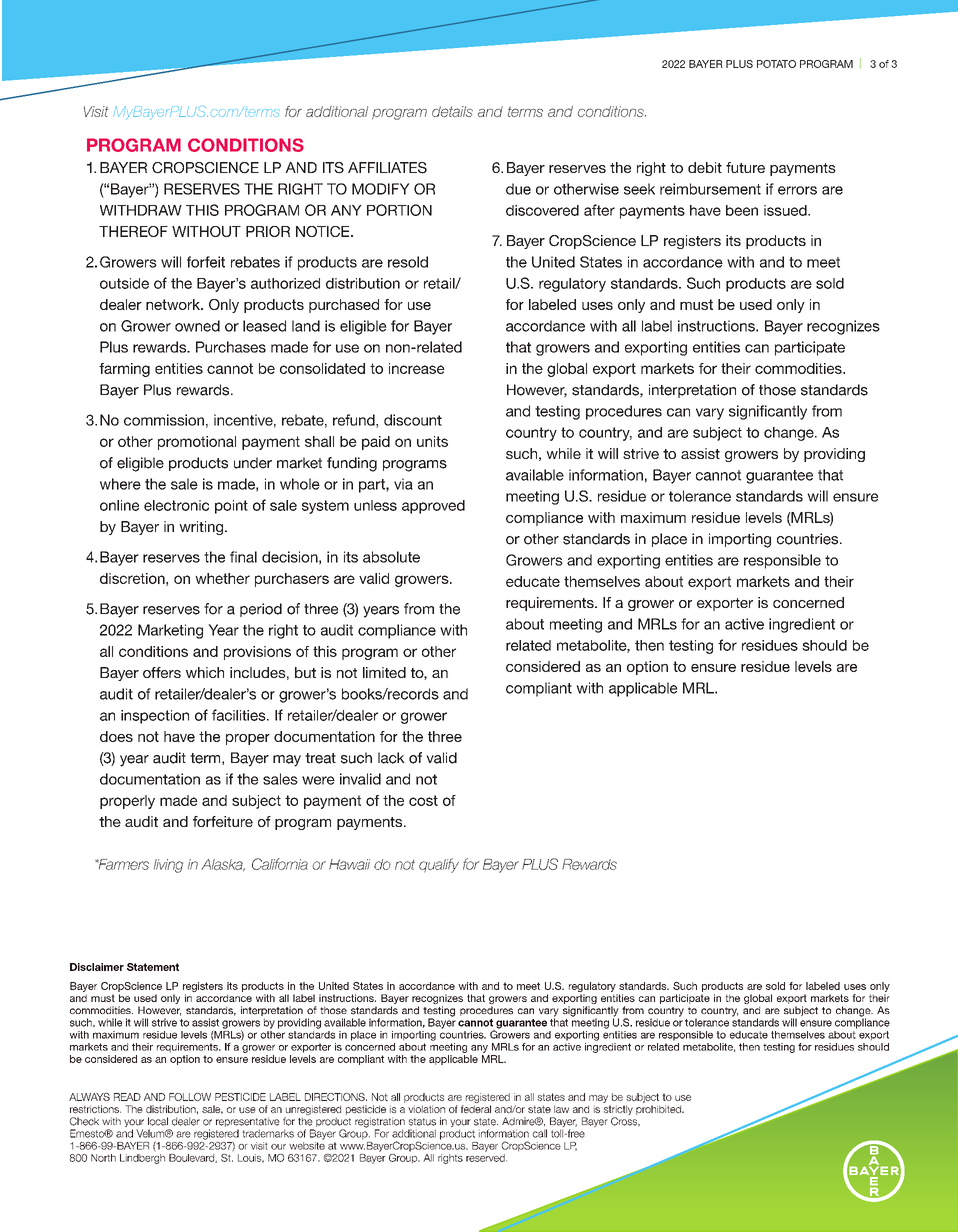 Image resolution: width=958 pixels, height=1232 pixels. I want to click on THEREOF, so click(133, 231).
